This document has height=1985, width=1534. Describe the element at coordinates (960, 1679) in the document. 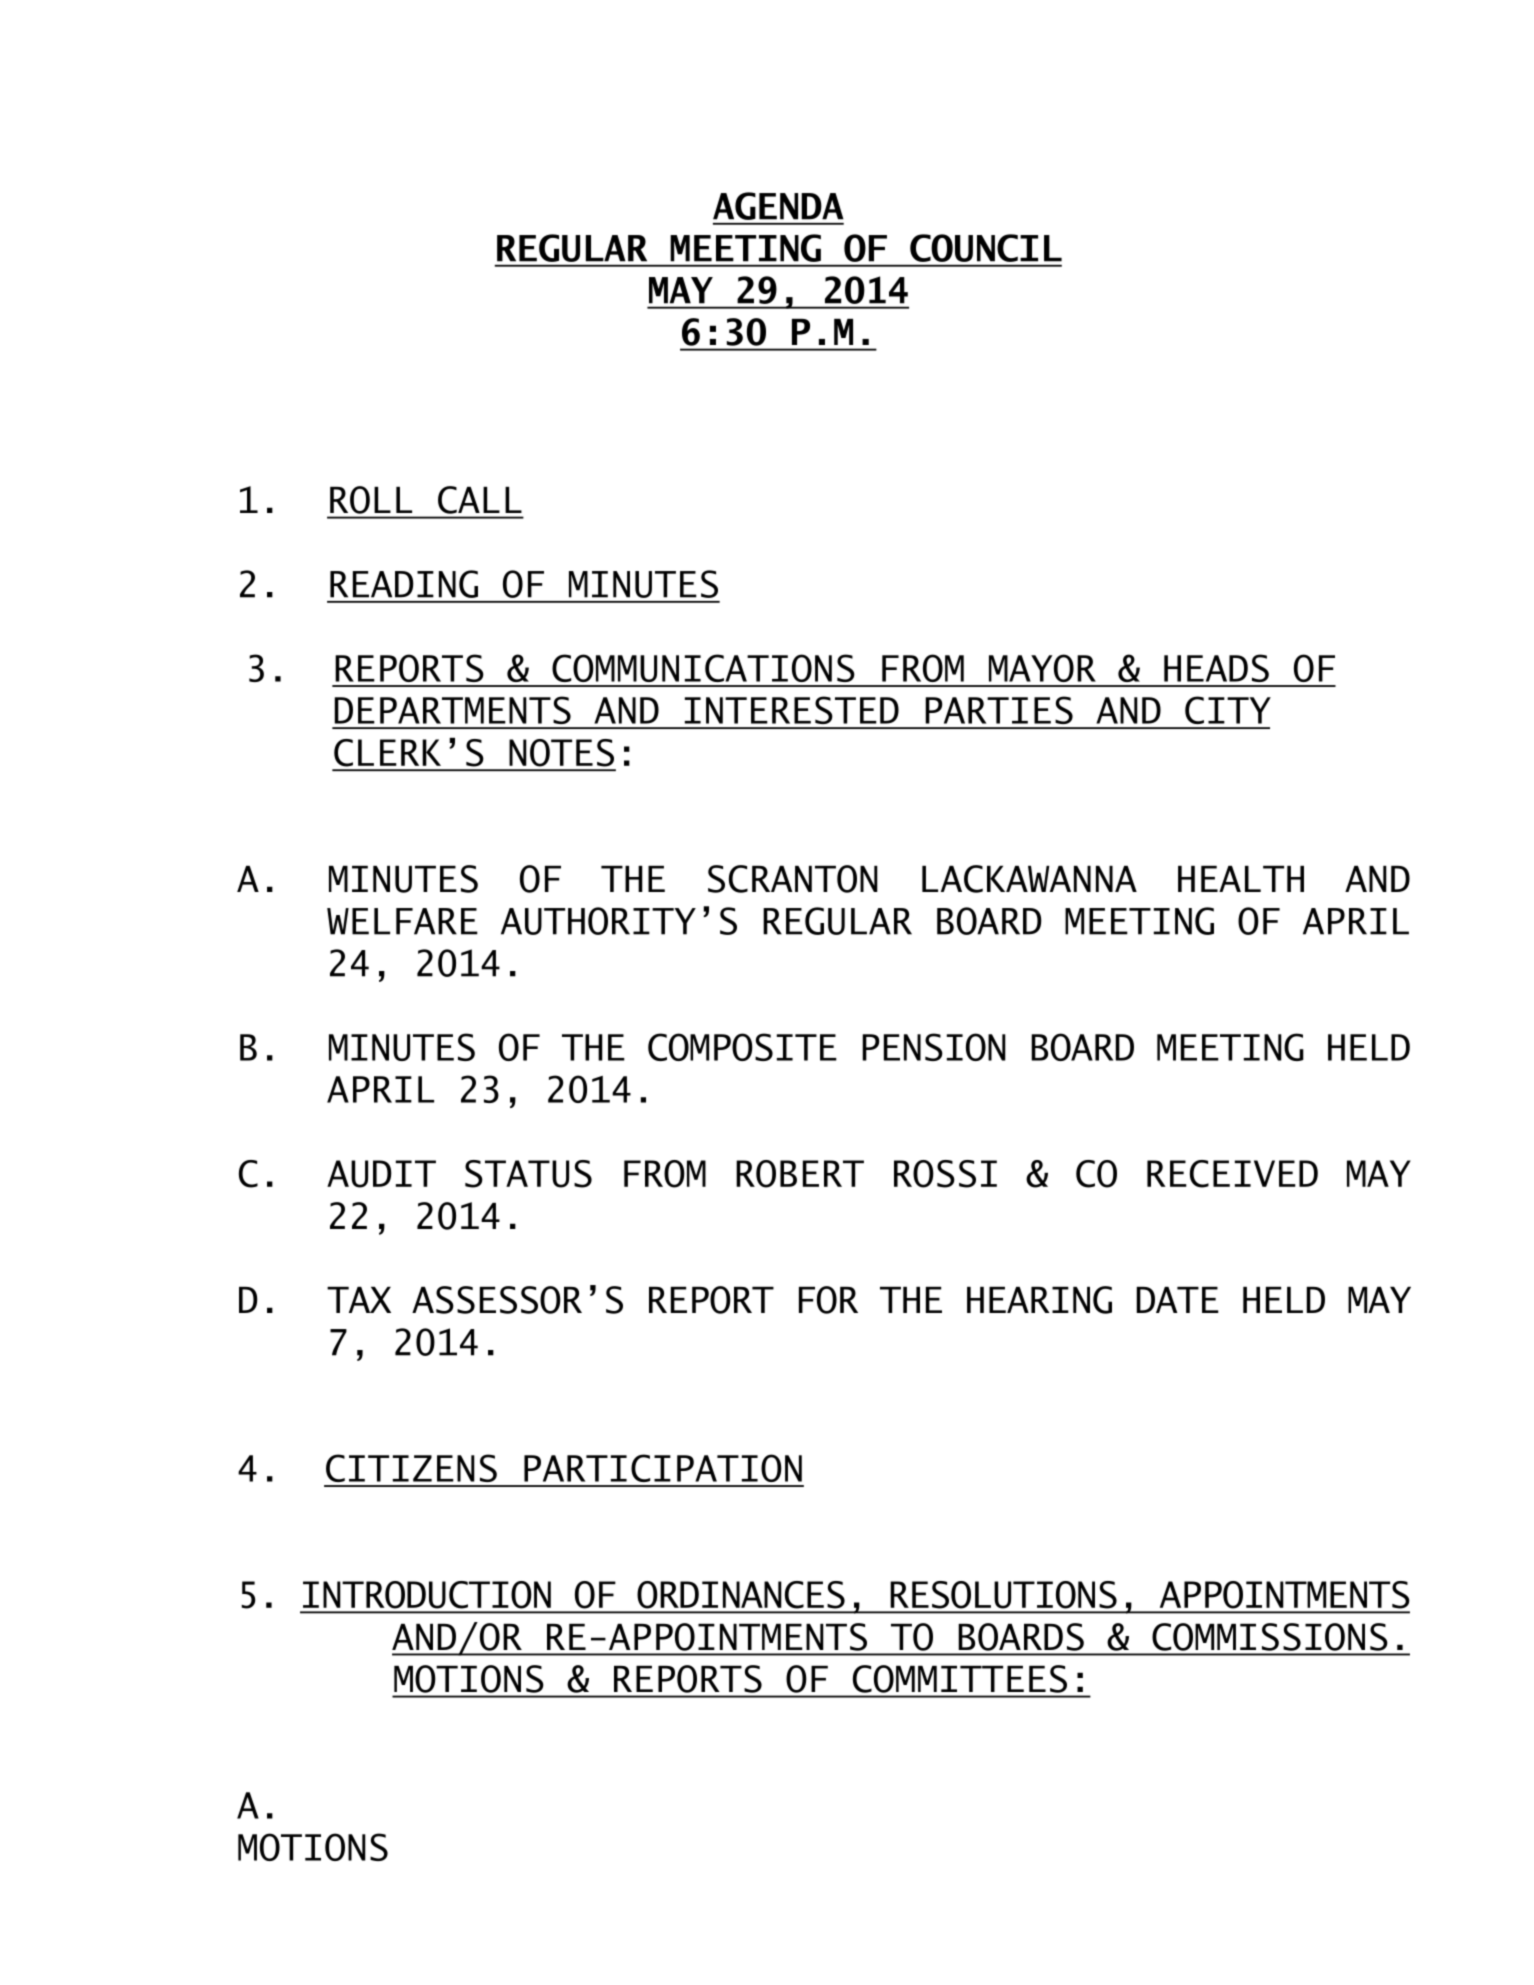

I see `COMMITTEES` at that location.
